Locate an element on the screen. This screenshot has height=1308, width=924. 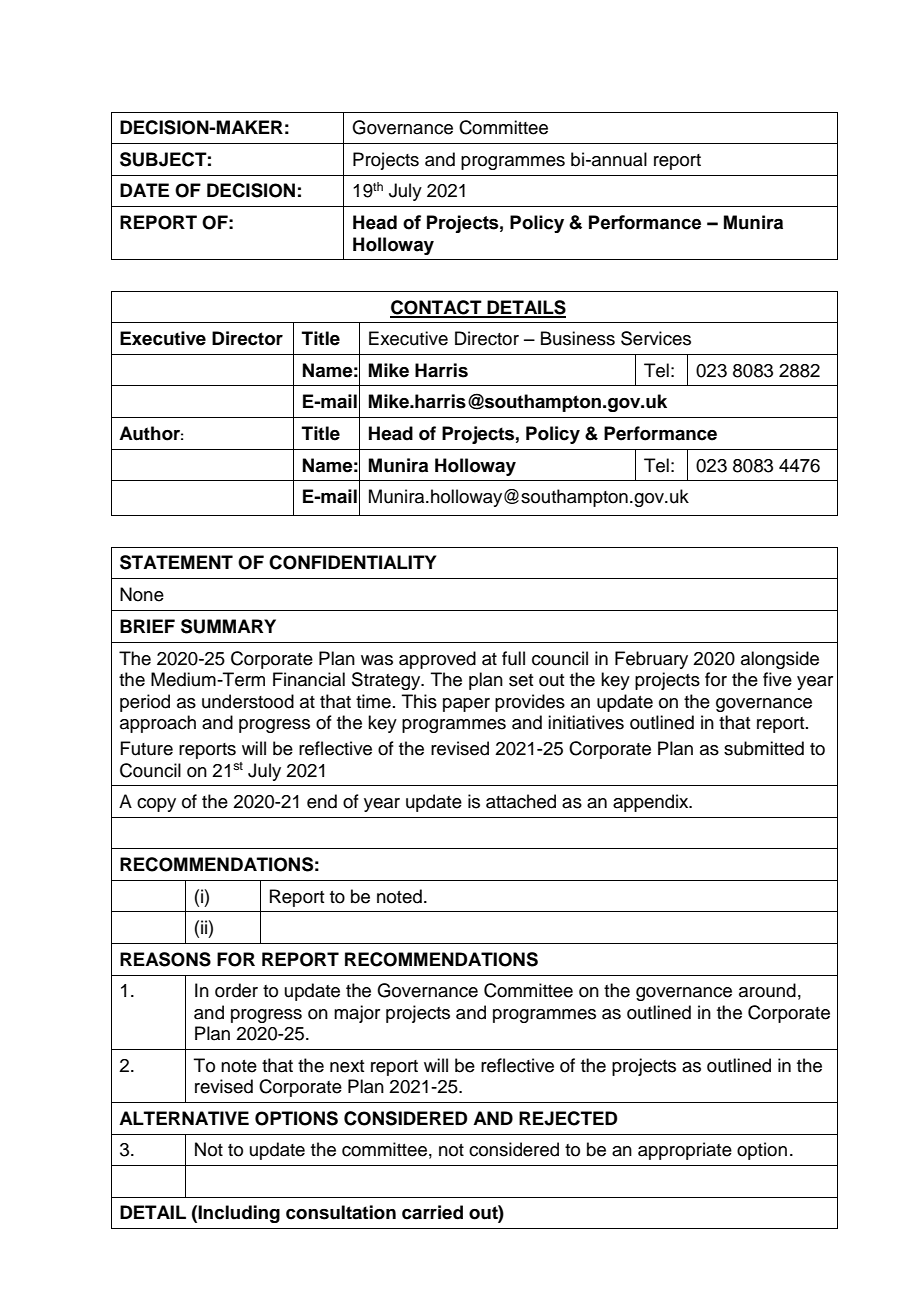
around is located at coordinates (767, 990).
